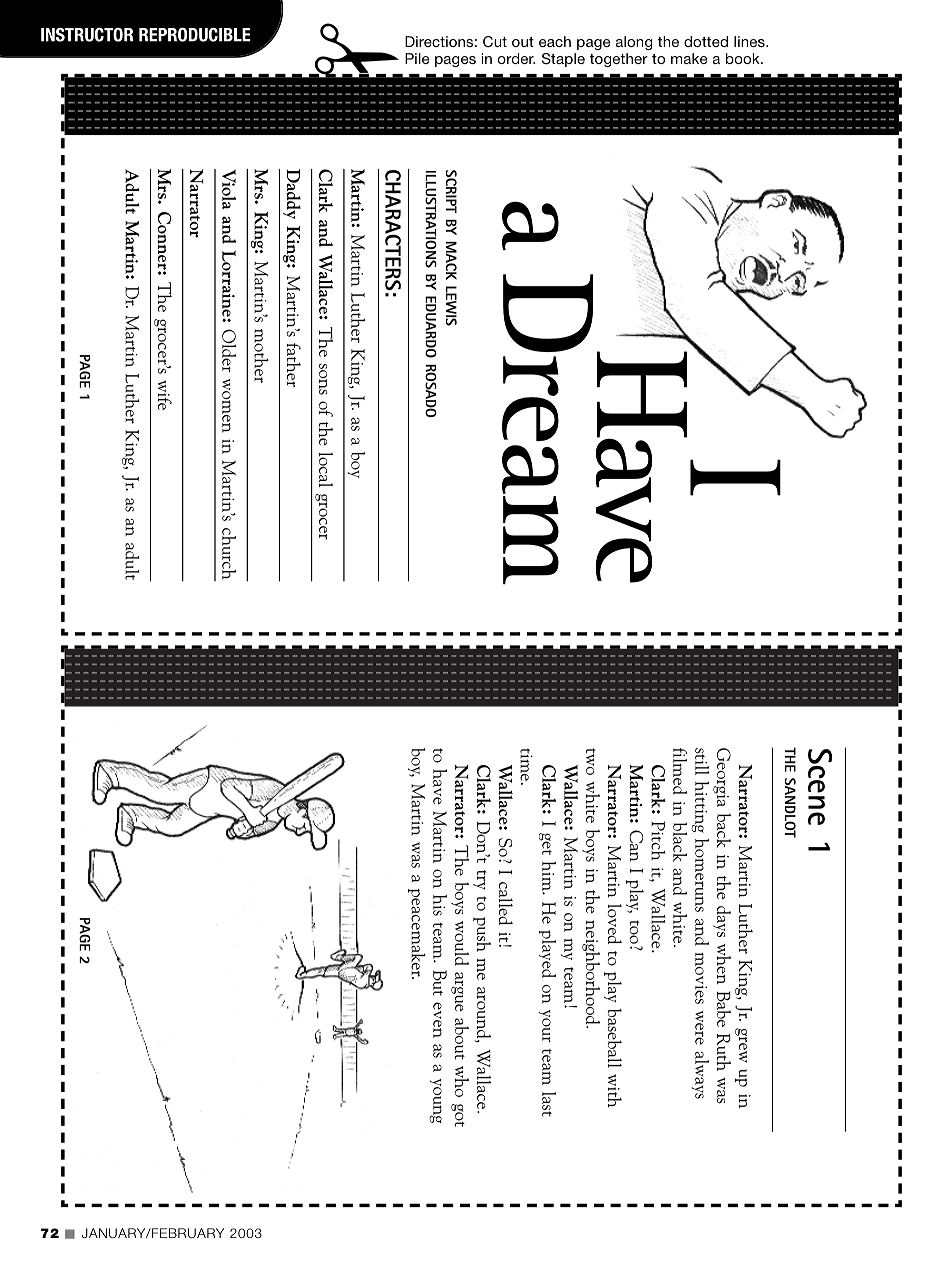 The height and width of the screenshot is (1270, 952). I want to click on dotted, so click(706, 41).
